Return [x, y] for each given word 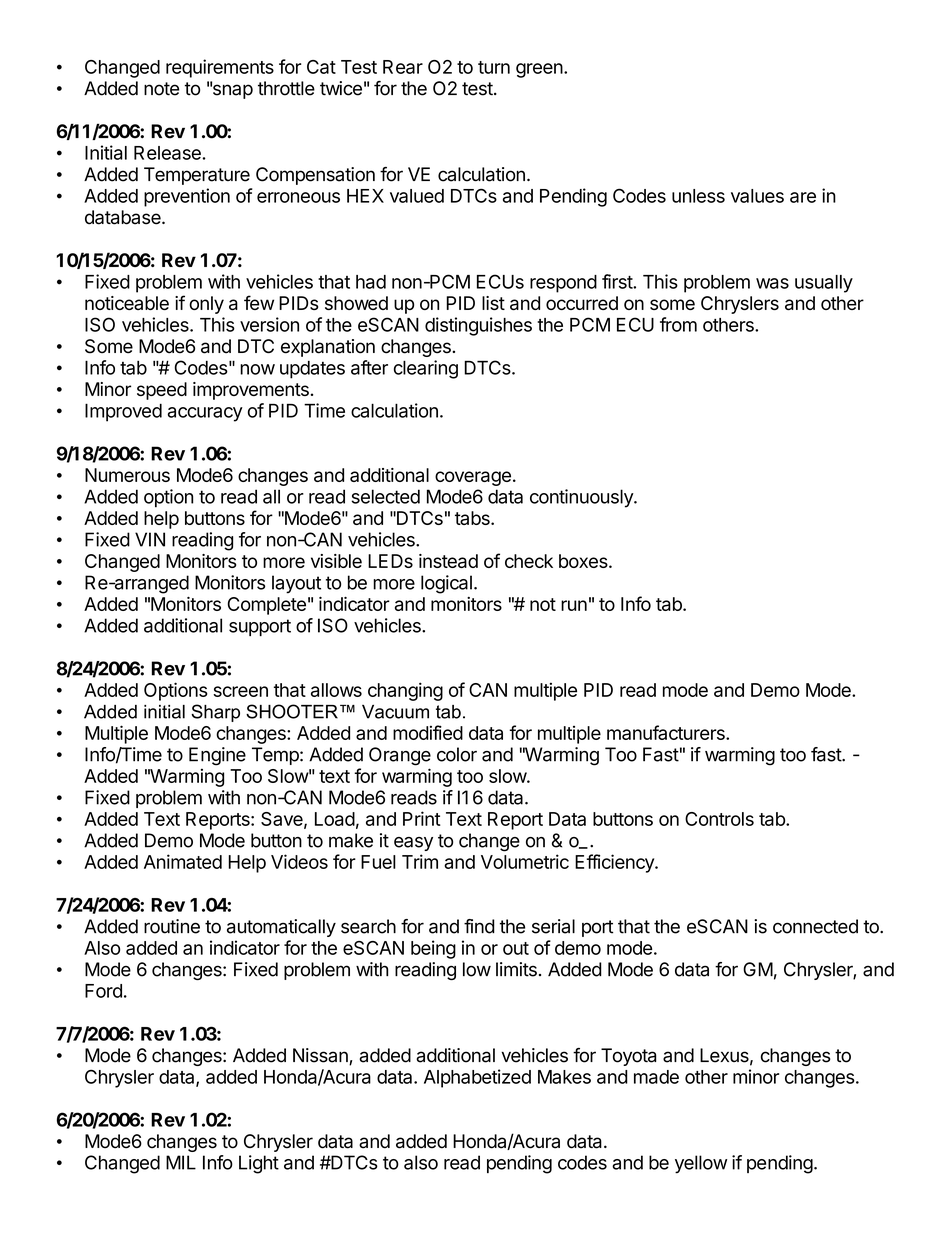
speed [162, 391]
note [161, 89]
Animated [183, 861]
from [678, 324]
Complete [267, 606]
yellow [701, 1164]
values [757, 196]
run [574, 605]
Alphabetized [477, 1078]
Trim [420, 861]
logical [446, 584]
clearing [426, 369]
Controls [719, 819]
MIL [181, 1162]
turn [494, 67]
